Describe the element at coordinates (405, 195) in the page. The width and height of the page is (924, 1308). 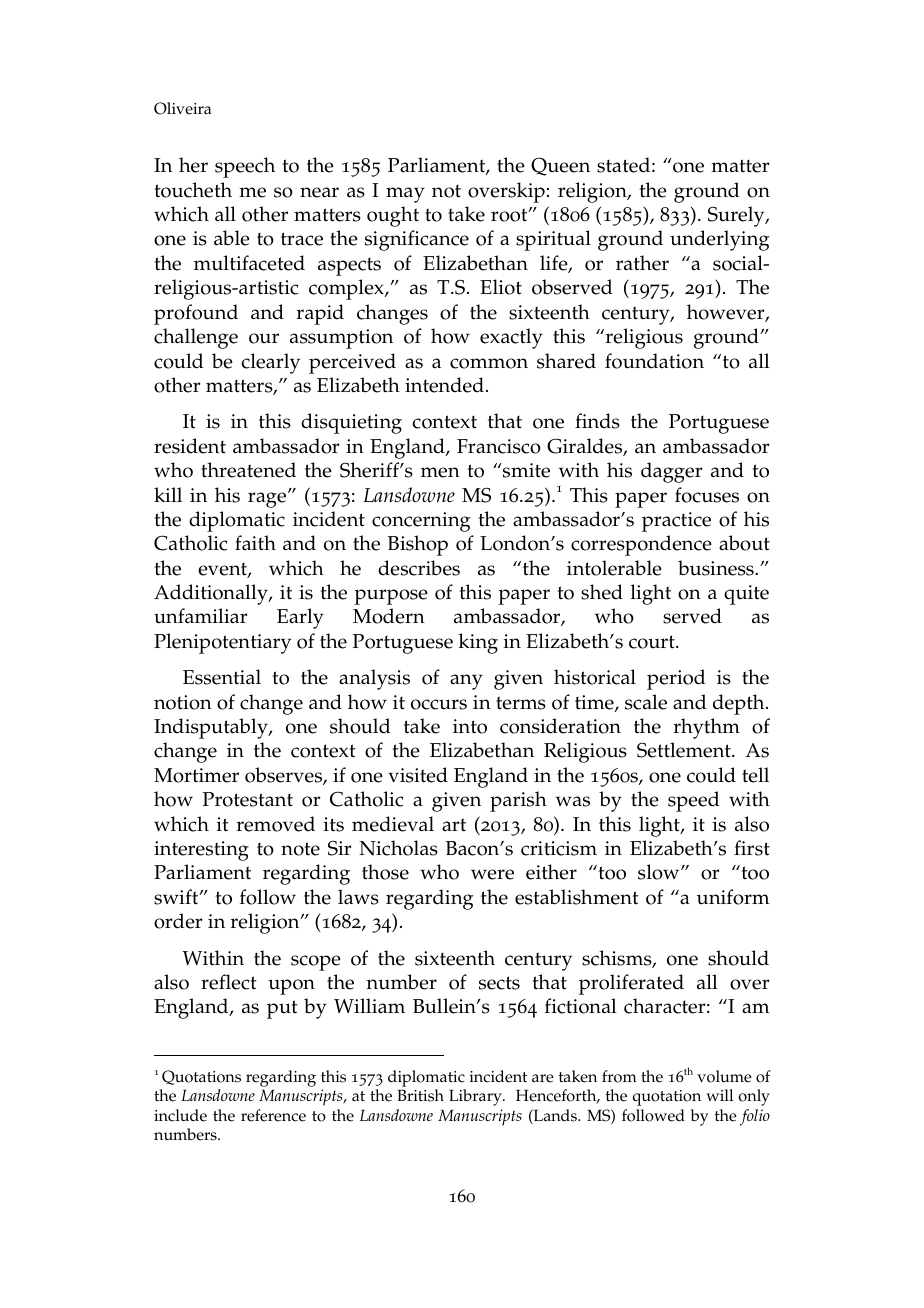
I see `may` at that location.
